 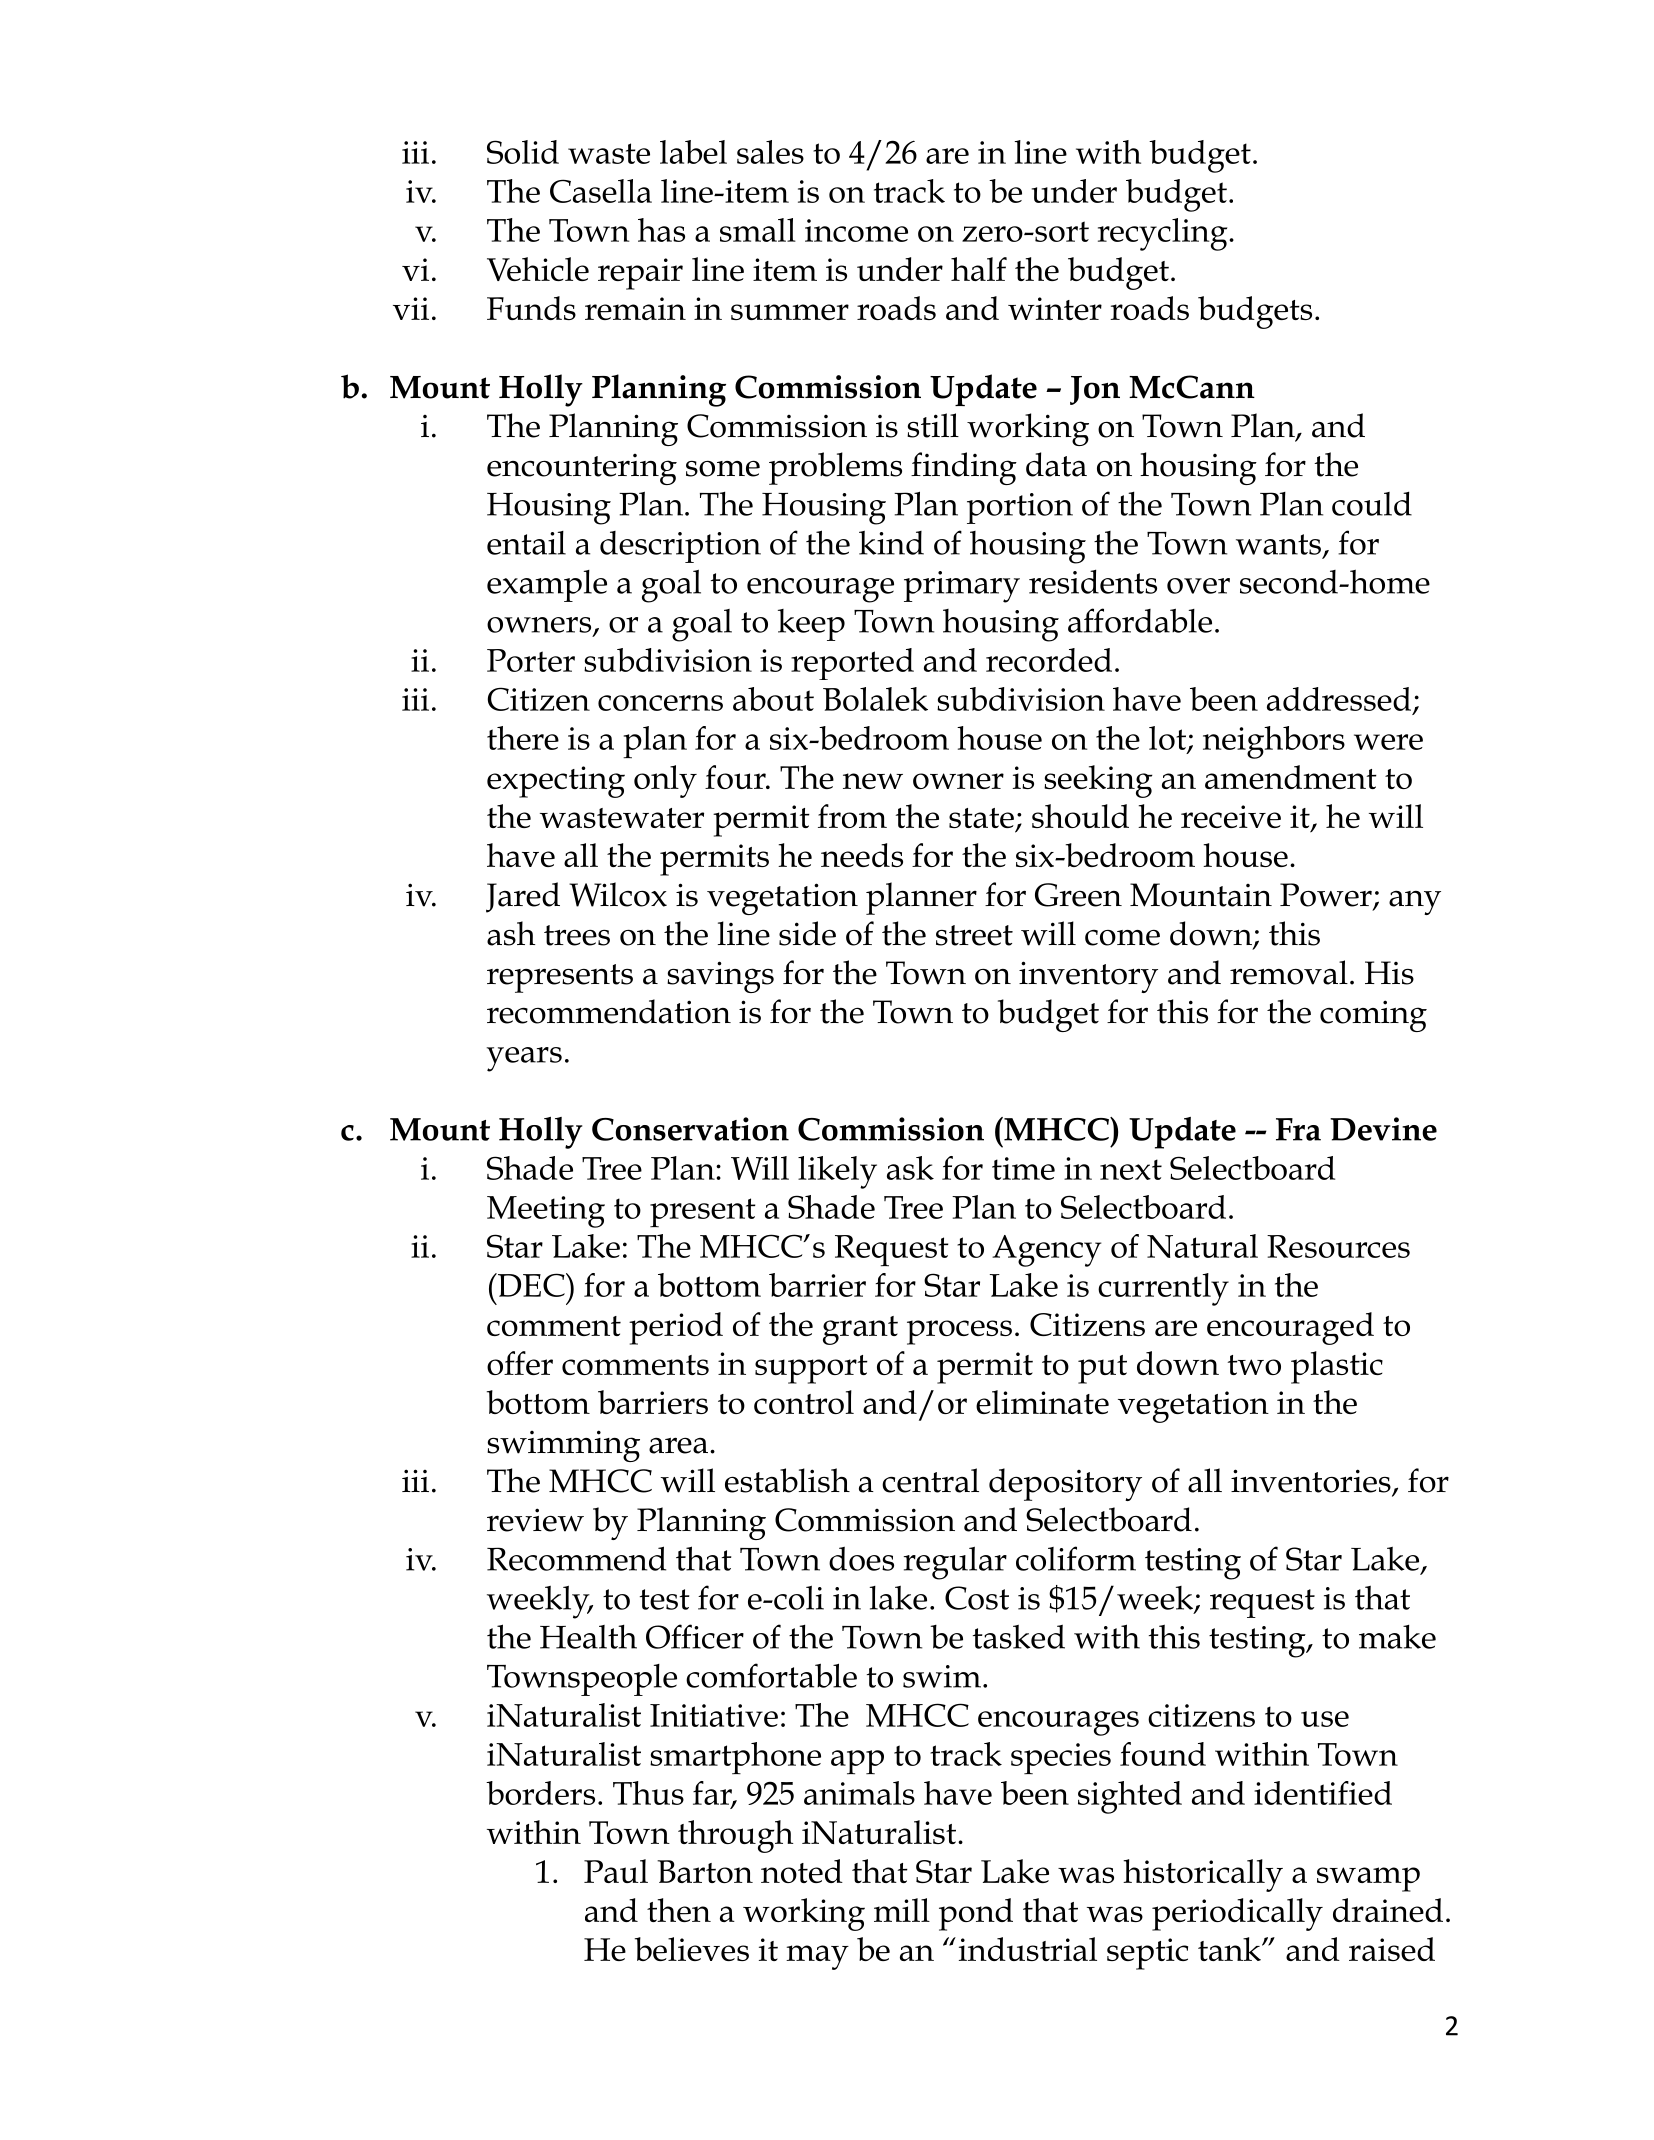 What do you see at coordinates (902, 1910) in the page?
I see `mill` at bounding box center [902, 1910].
